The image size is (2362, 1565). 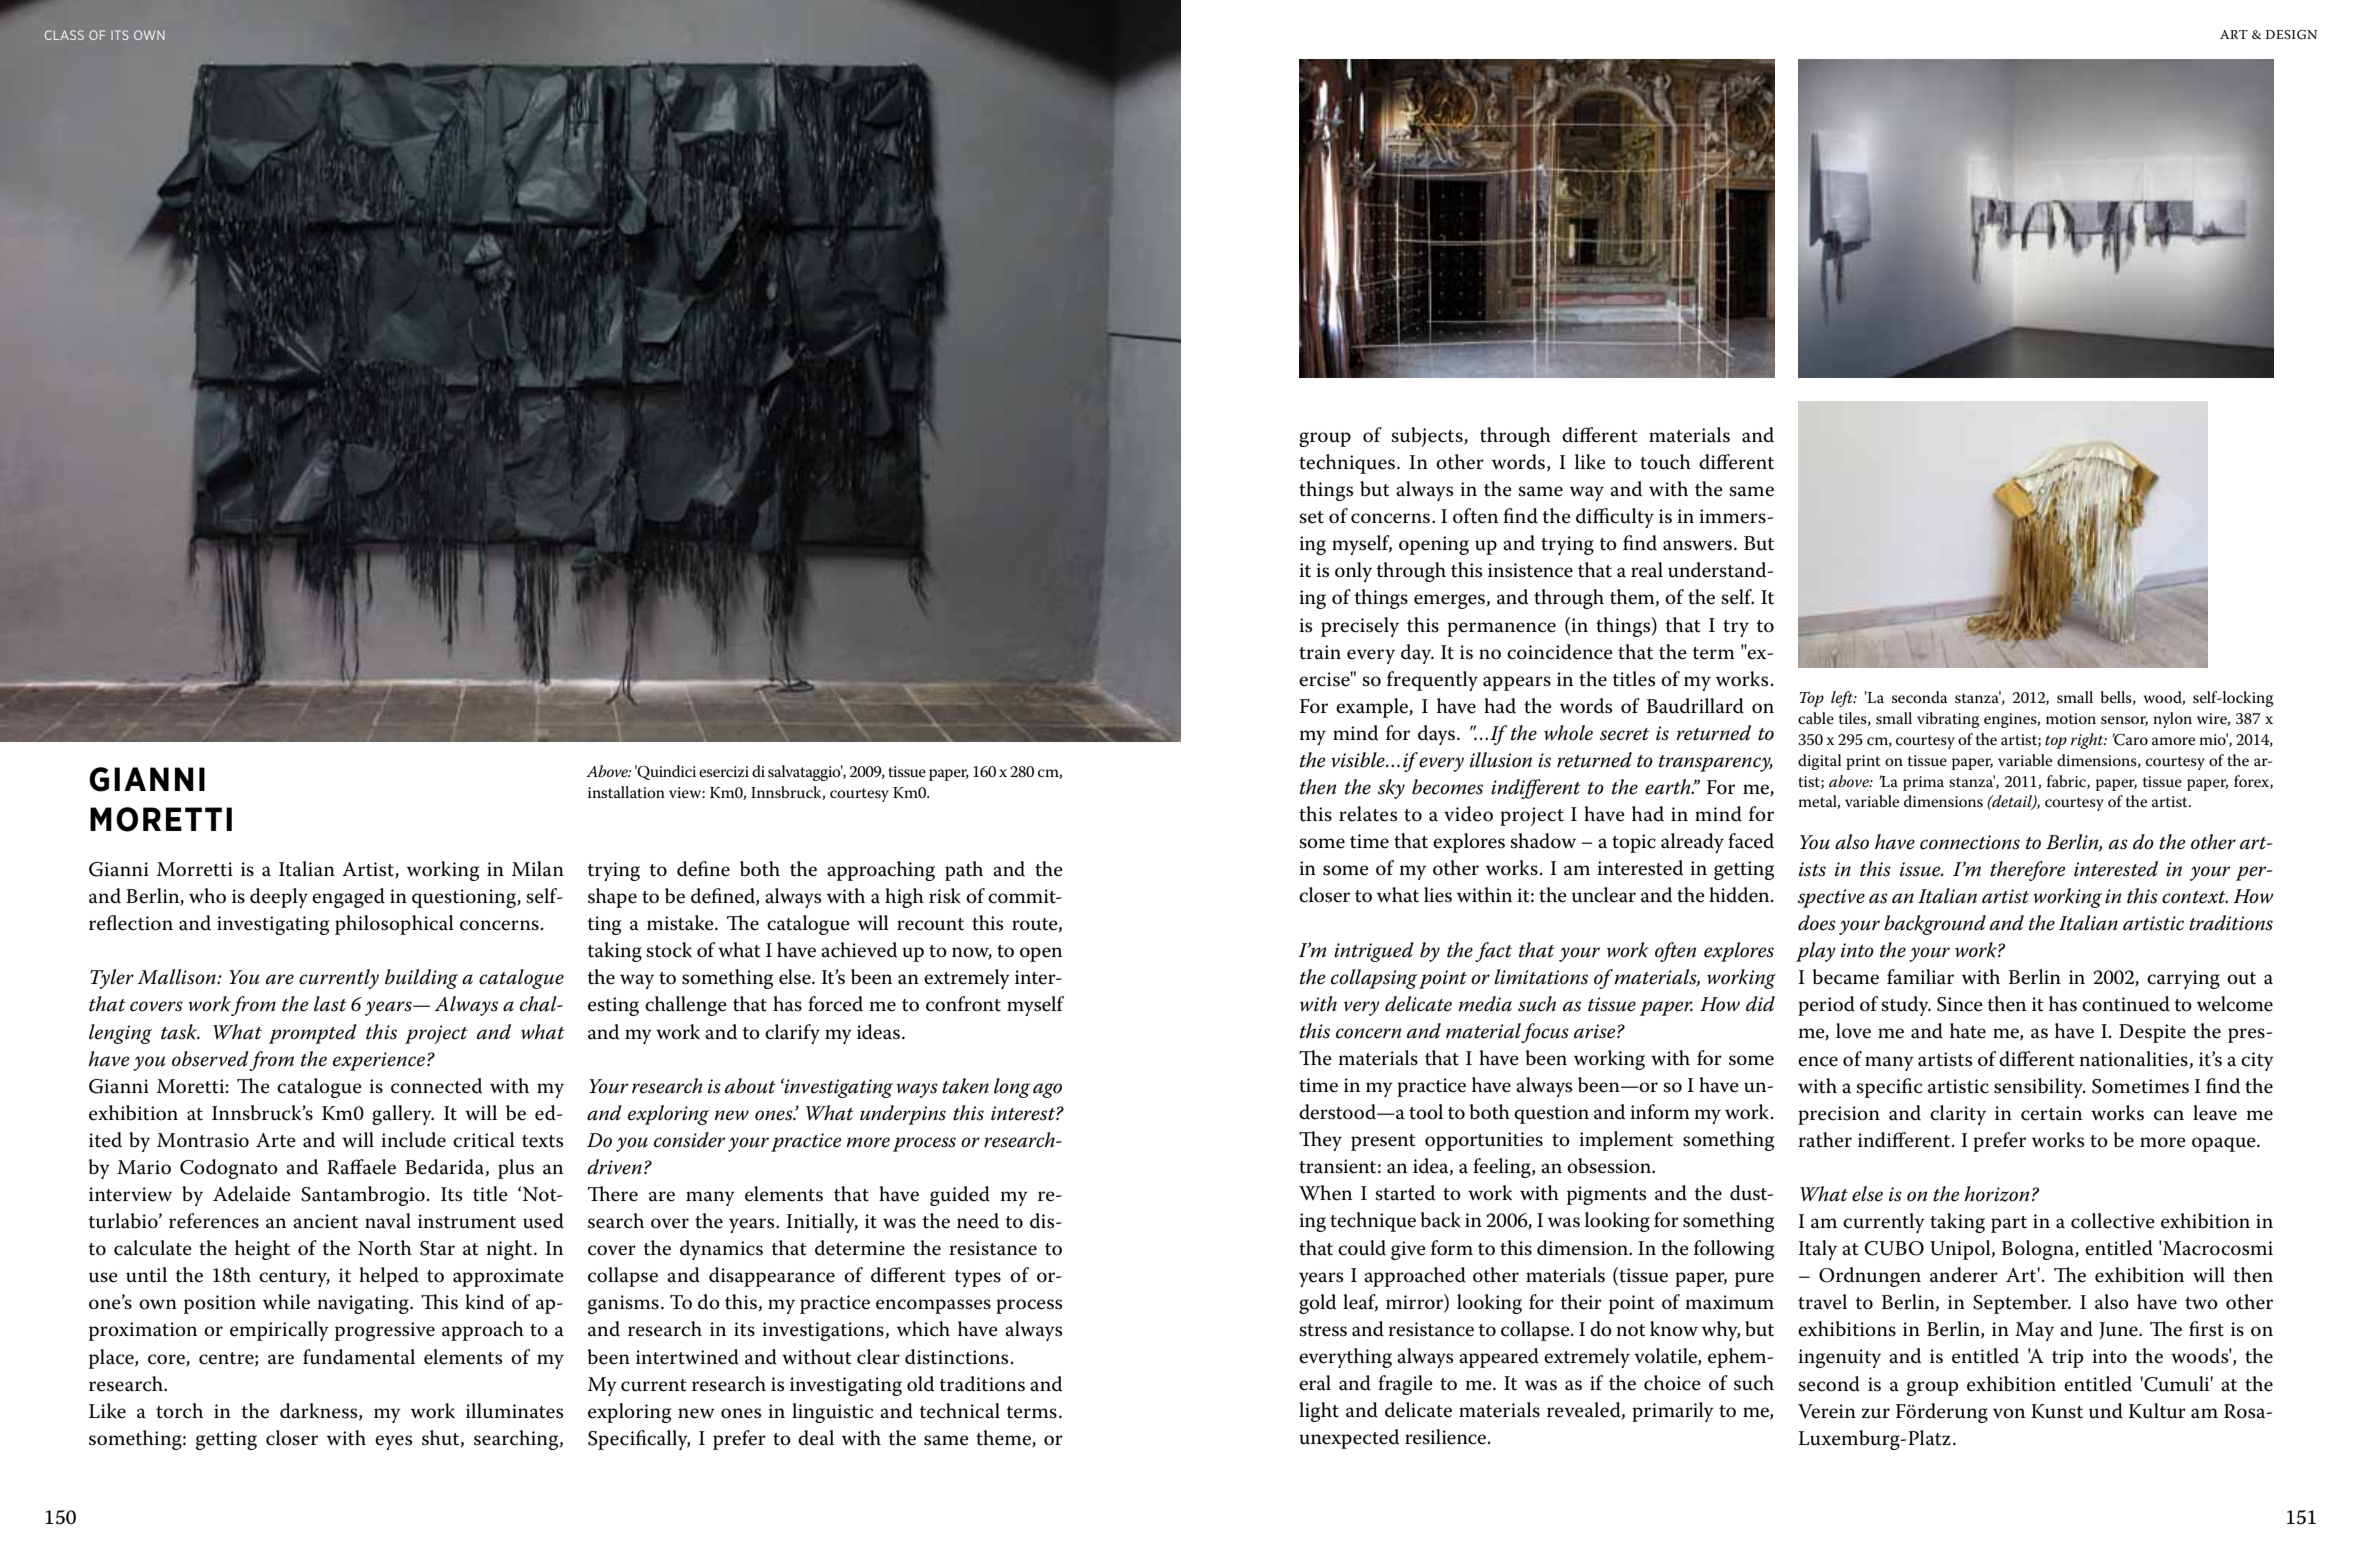 What do you see at coordinates (2291, 35) in the screenshot?
I see `Design` at bounding box center [2291, 35].
